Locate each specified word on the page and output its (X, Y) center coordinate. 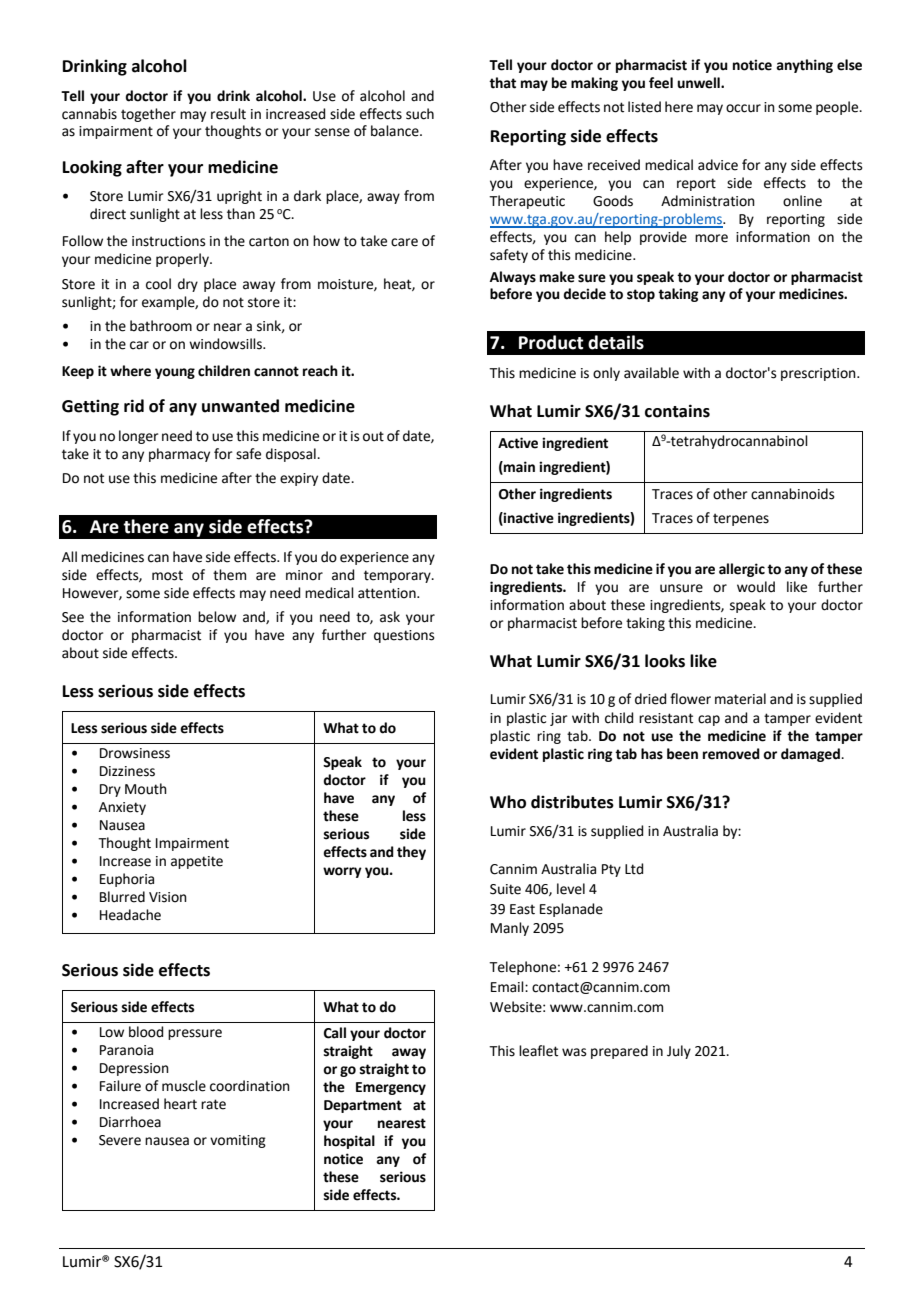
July (679, 1052)
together (148, 115)
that (502, 83)
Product (551, 342)
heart (180, 1104)
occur (743, 108)
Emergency (391, 1088)
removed (731, 754)
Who (508, 802)
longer (138, 437)
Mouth (146, 789)
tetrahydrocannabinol (738, 442)
